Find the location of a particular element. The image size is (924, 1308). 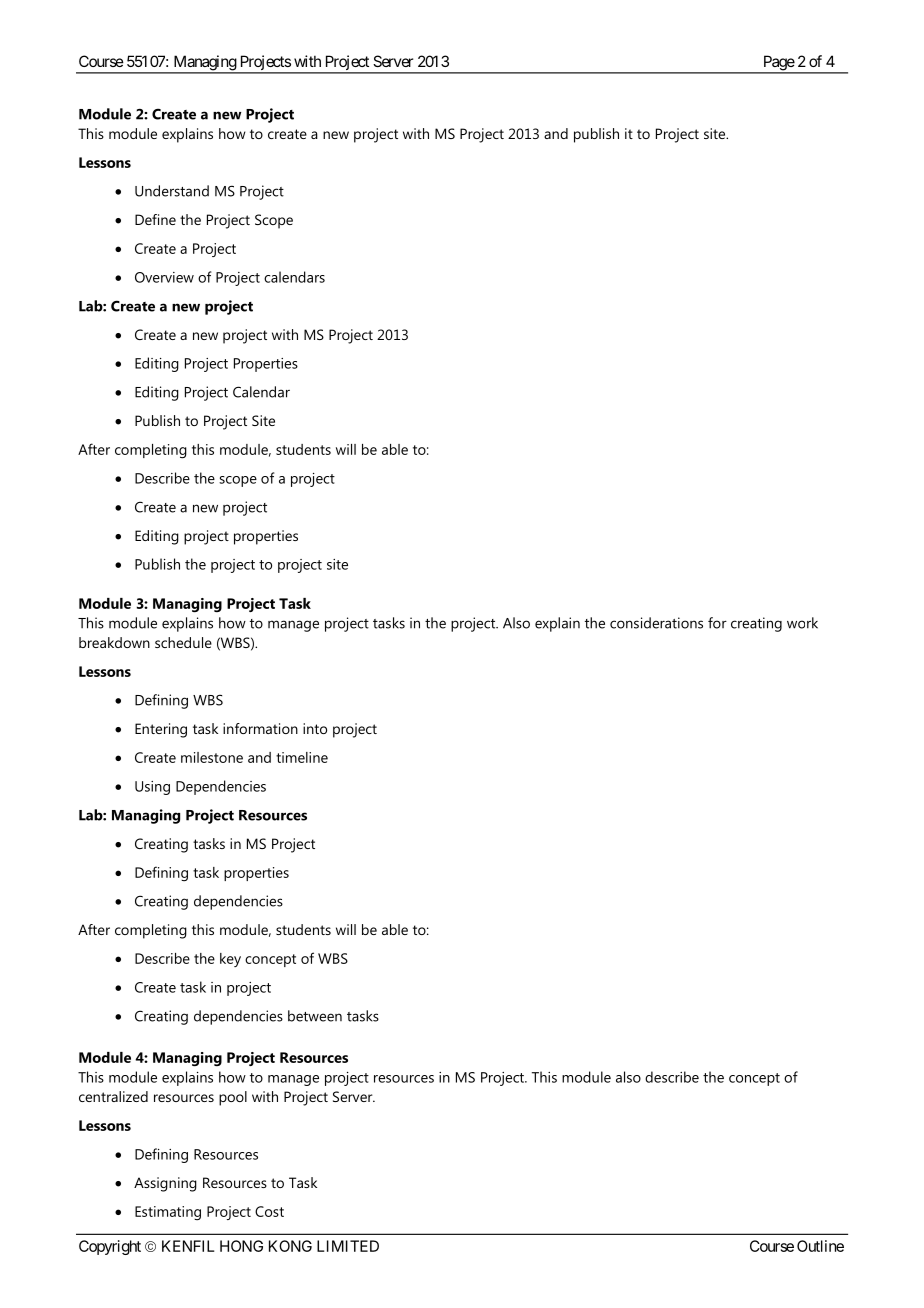

considerations is located at coordinates (656, 623).
